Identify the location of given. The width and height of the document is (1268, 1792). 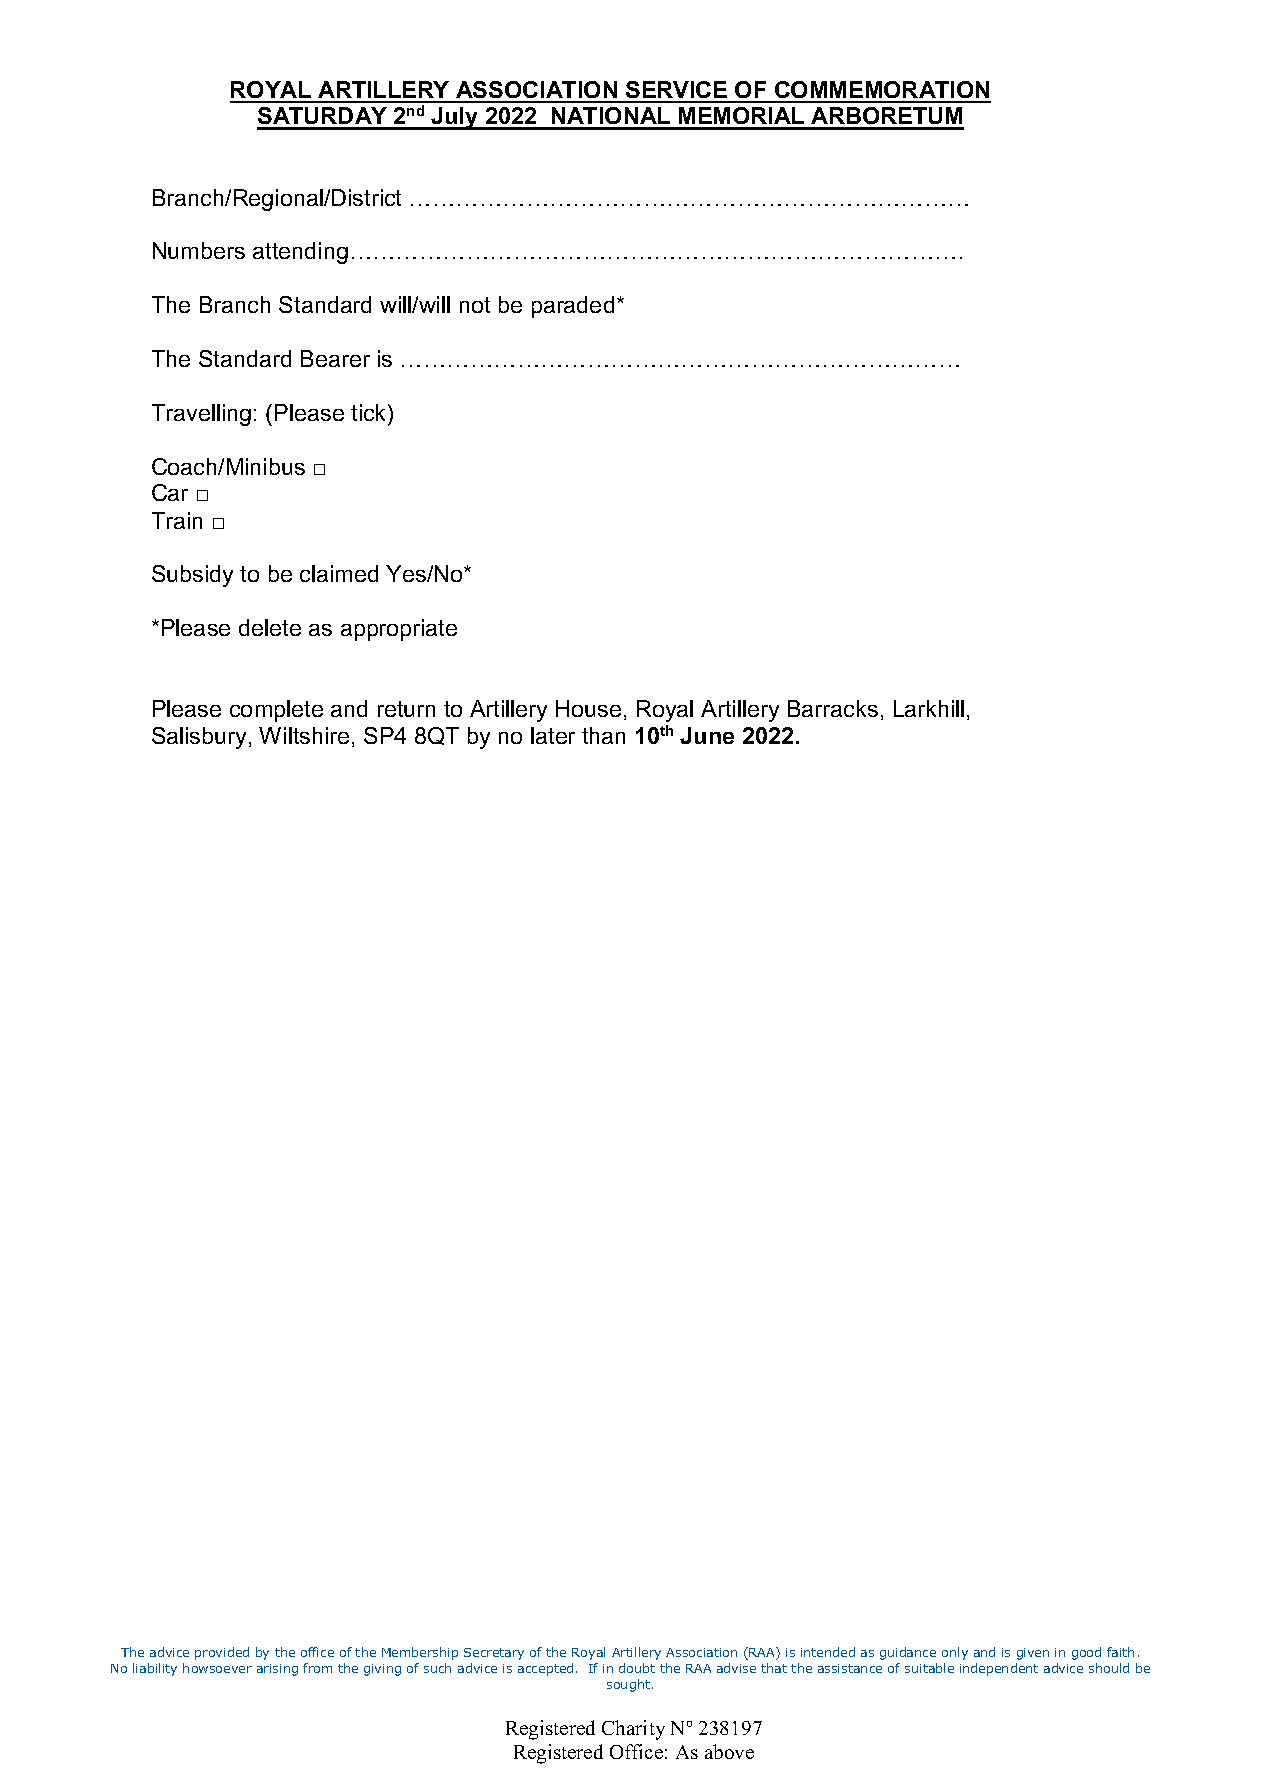
(1033, 1654).
